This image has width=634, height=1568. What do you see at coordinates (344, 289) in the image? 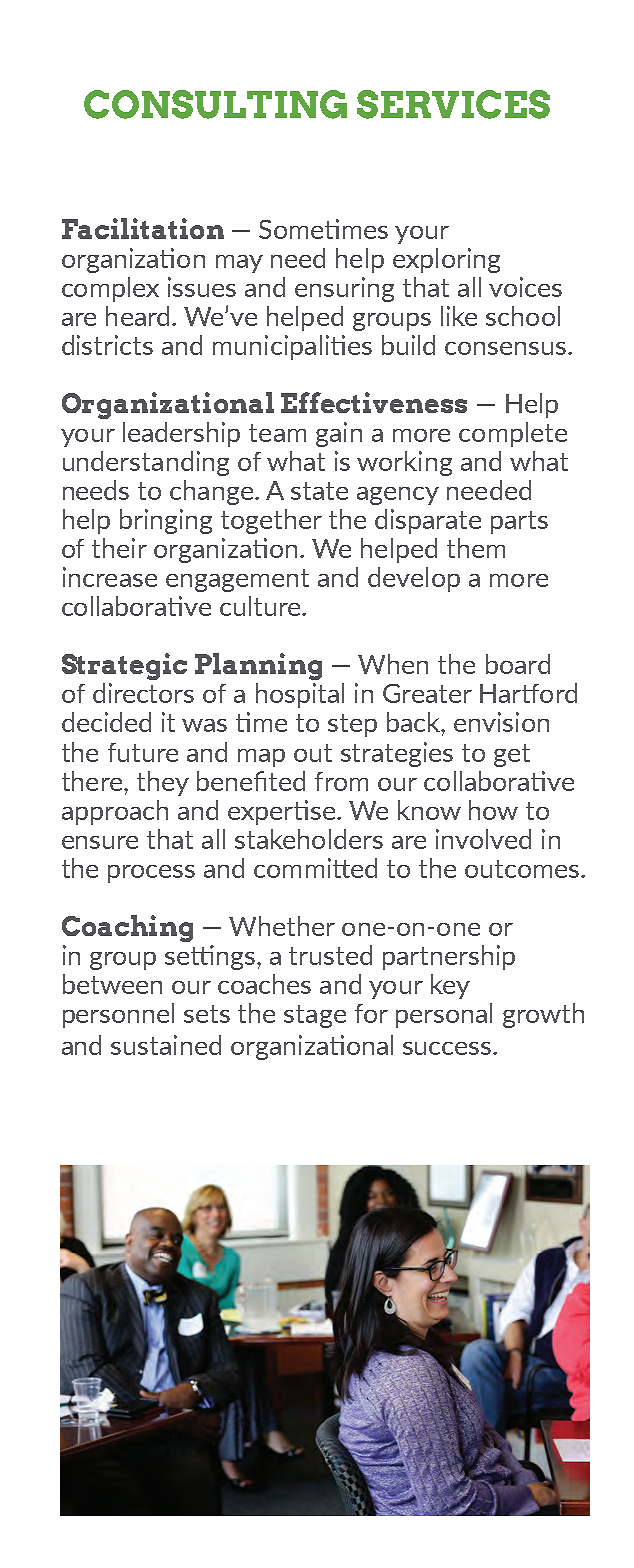
I see `ensuring` at bounding box center [344, 289].
